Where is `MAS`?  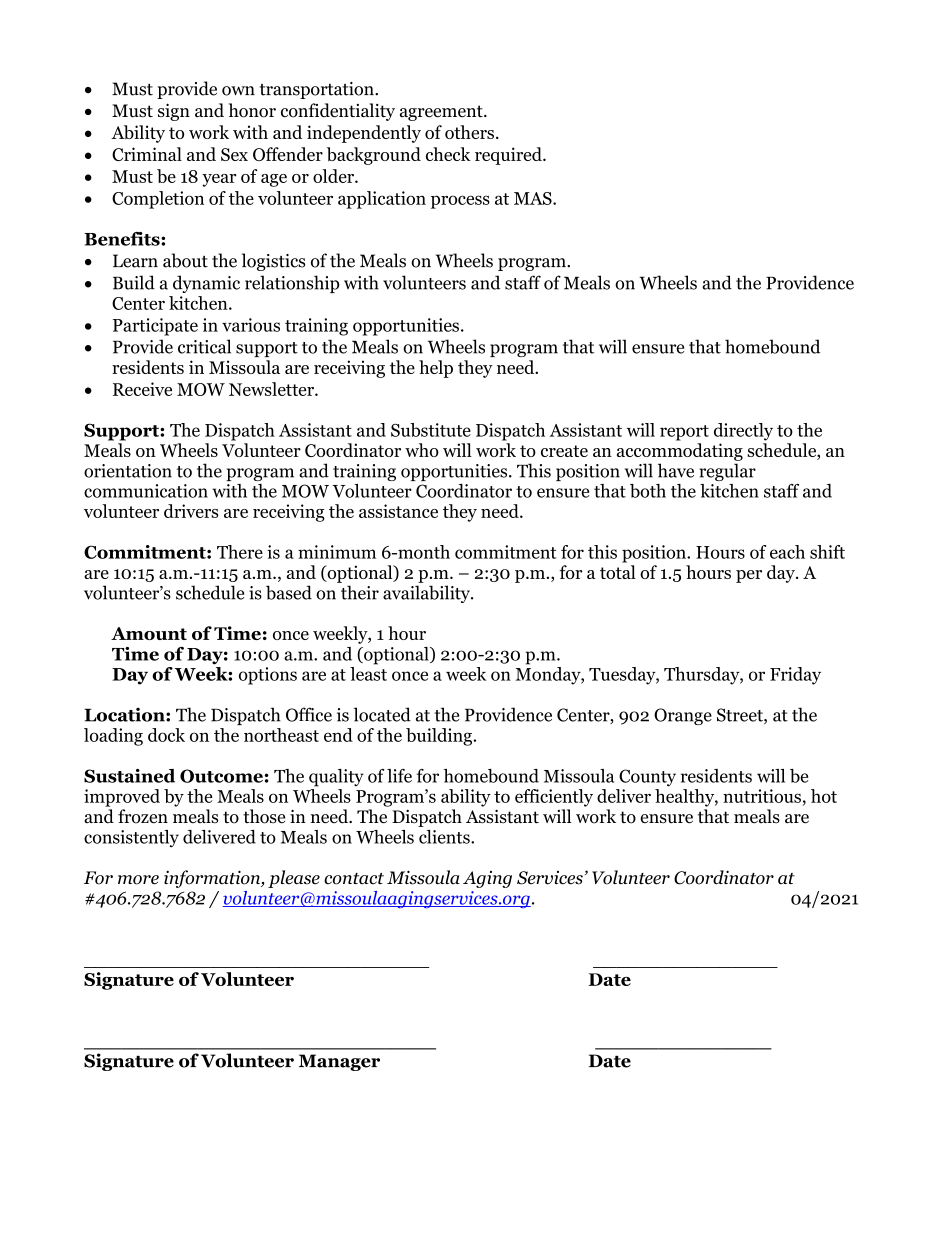
MAS is located at coordinates (534, 198).
